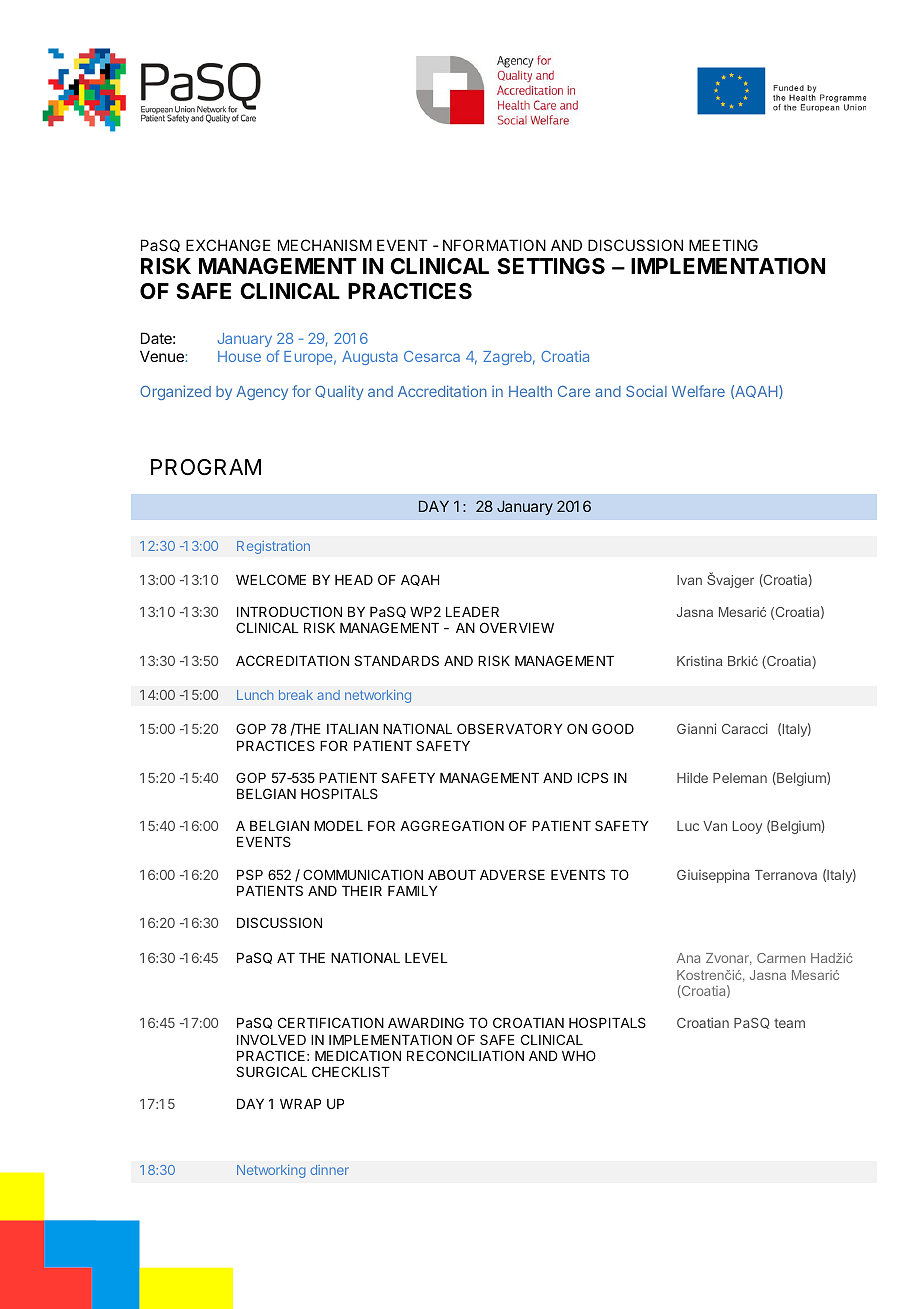 This screenshot has height=1309, width=924. Describe the element at coordinates (228, 245) in the screenshot. I see `EXCHANGE` at that location.
